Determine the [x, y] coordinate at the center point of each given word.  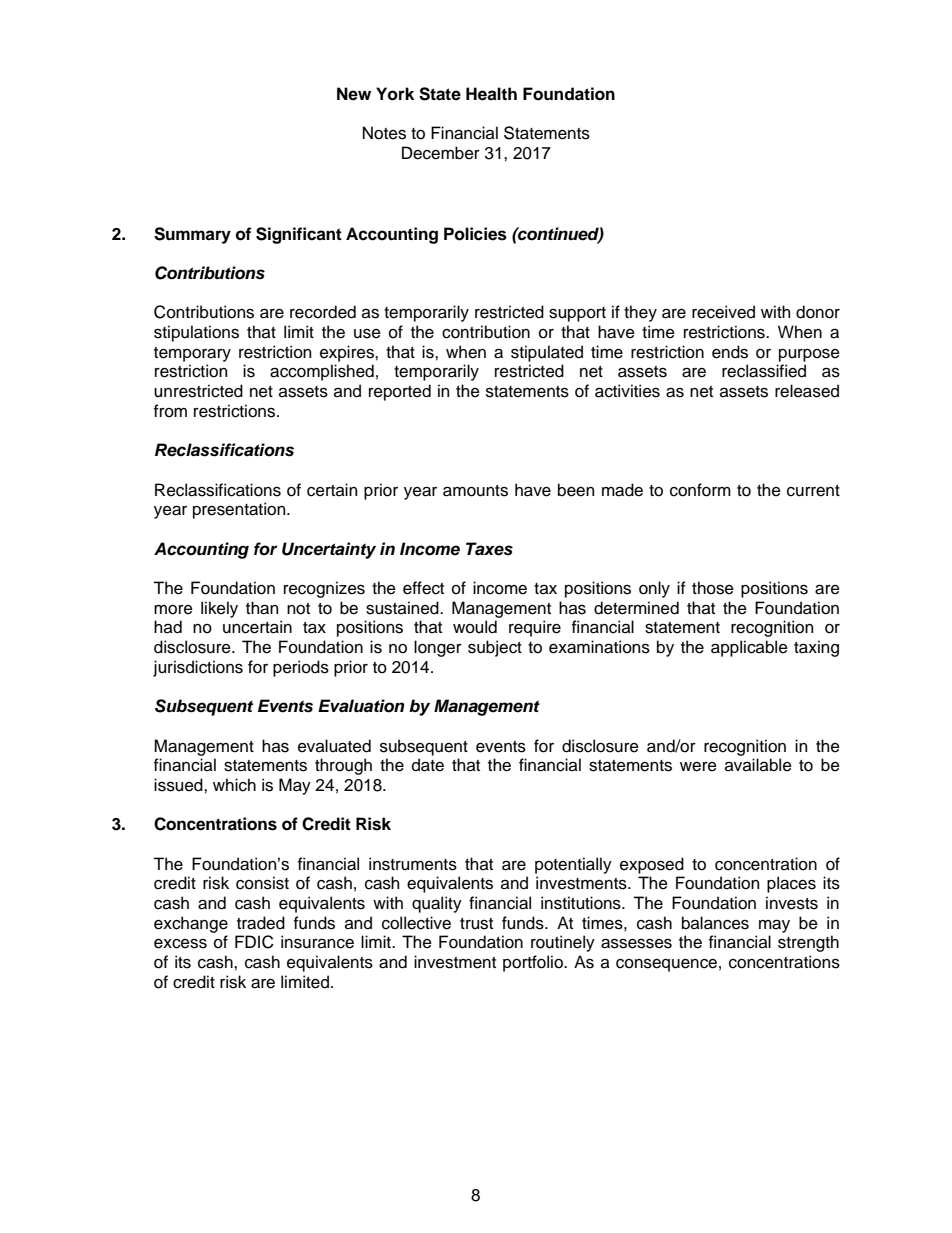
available [758, 765]
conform [700, 490]
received [723, 312]
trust [476, 924]
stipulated [547, 353]
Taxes [489, 549]
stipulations [196, 333]
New [354, 94]
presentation [240, 510]
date [428, 765]
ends [730, 352]
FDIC [254, 942]
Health [491, 94]
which [234, 785]
